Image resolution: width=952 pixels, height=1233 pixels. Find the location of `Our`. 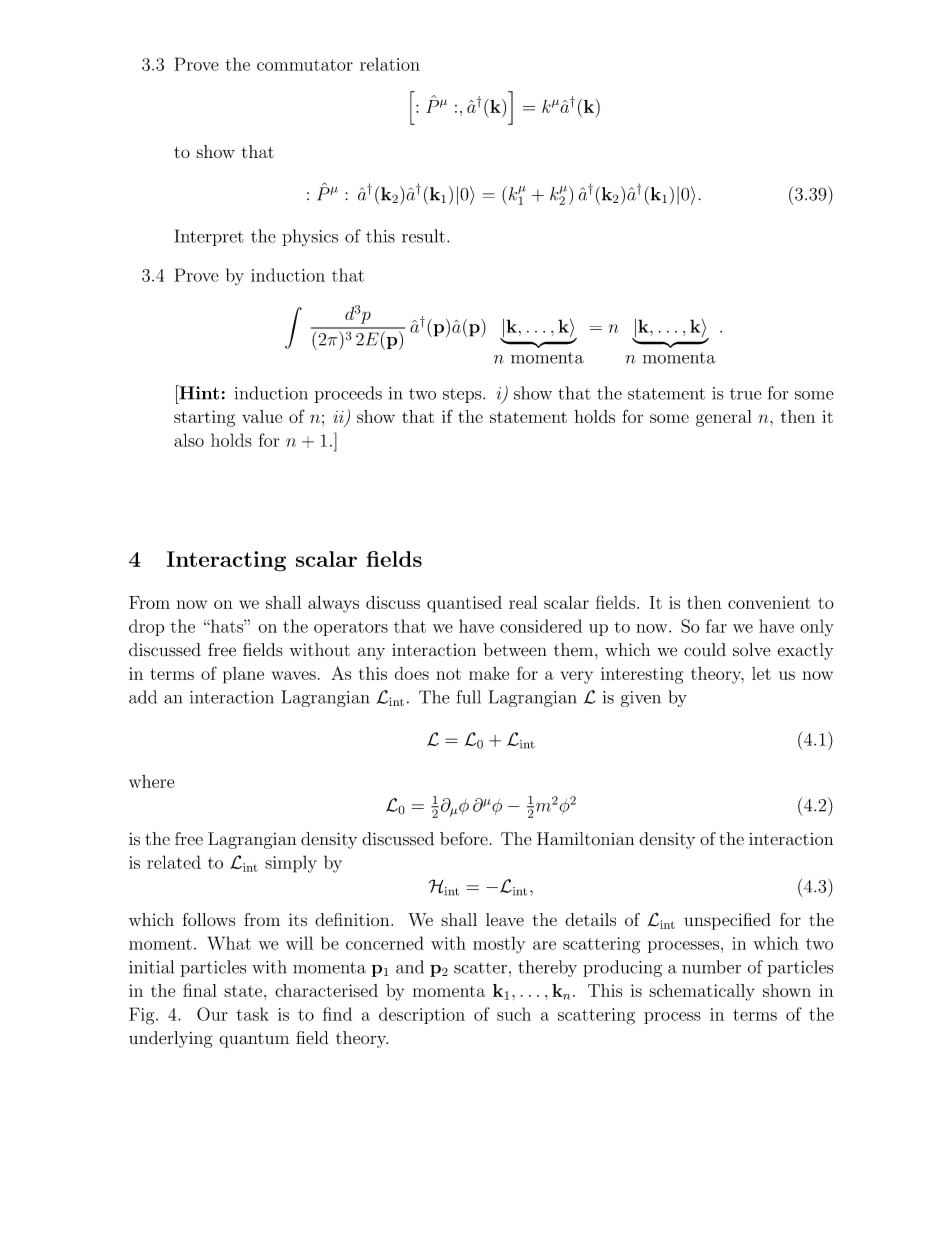

Our is located at coordinates (212, 1014).
